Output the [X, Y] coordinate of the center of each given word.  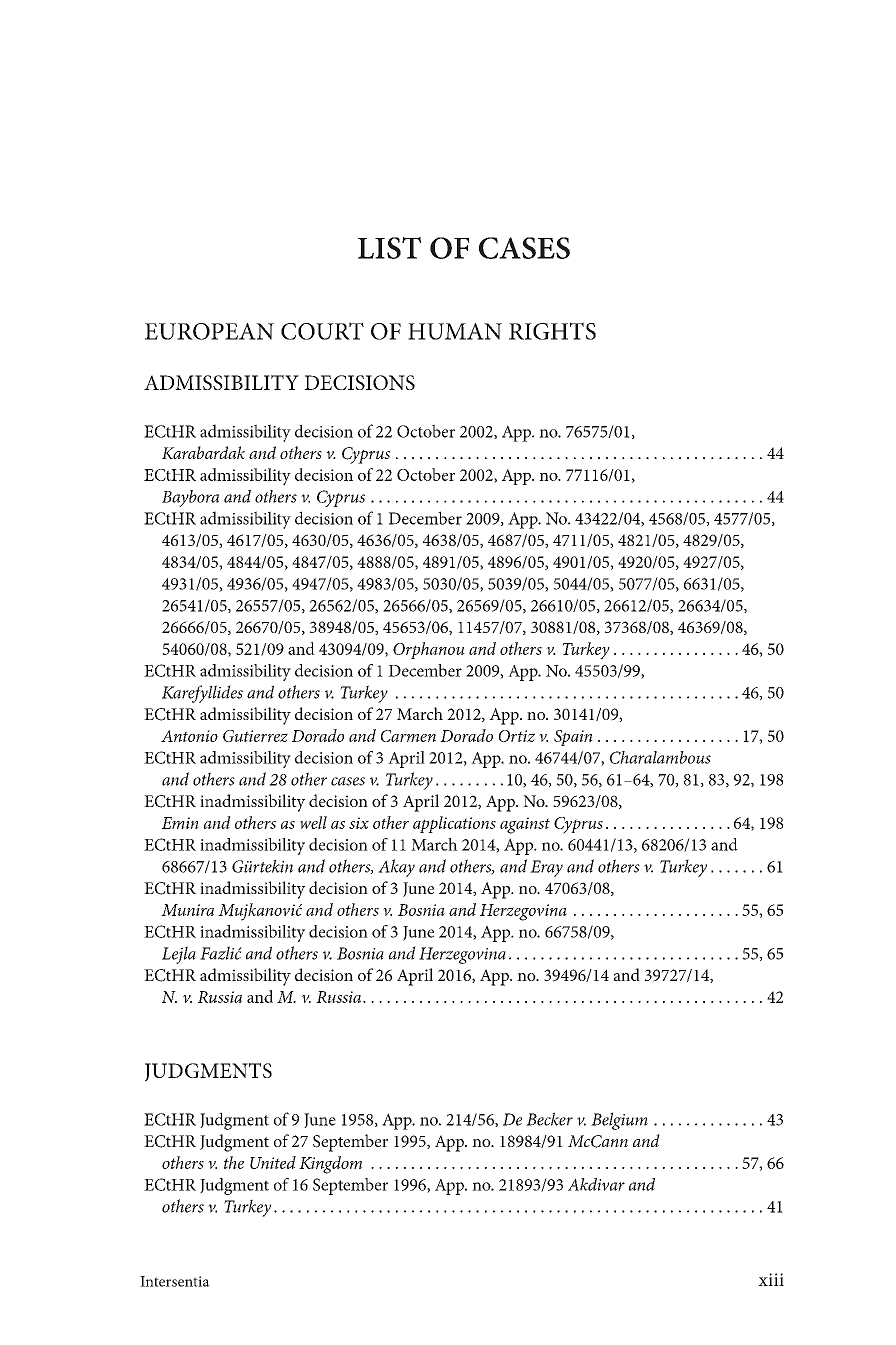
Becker [549, 1119]
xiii [771, 1279]
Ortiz [517, 736]
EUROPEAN [209, 331]
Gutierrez [255, 736]
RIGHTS [552, 331]
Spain [573, 738]
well [313, 822]
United [273, 1162]
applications [454, 824]
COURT [322, 331]
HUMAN [455, 331]
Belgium [619, 1121]
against [525, 825]
